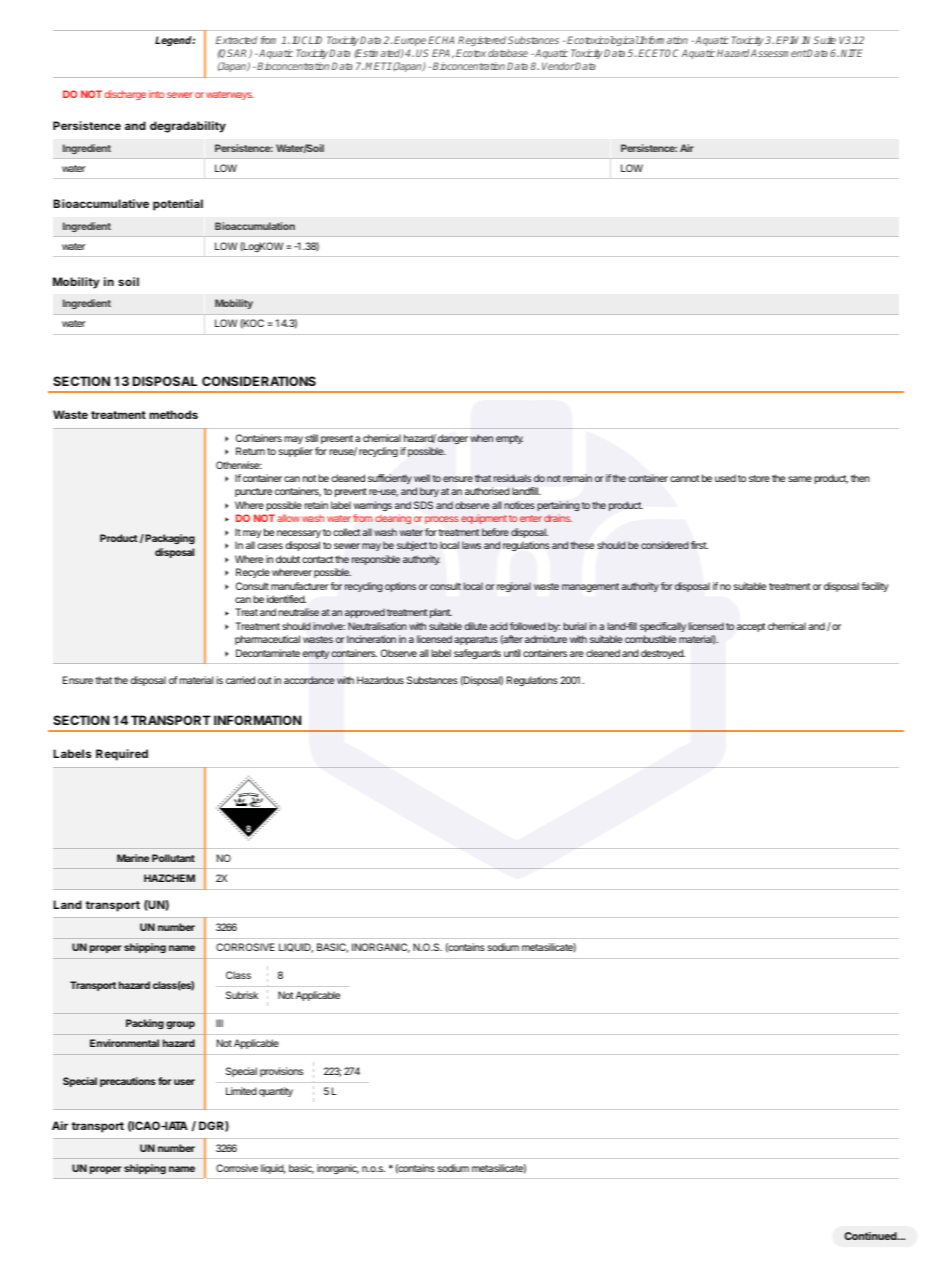  I want to click on when, so click(481, 438).
